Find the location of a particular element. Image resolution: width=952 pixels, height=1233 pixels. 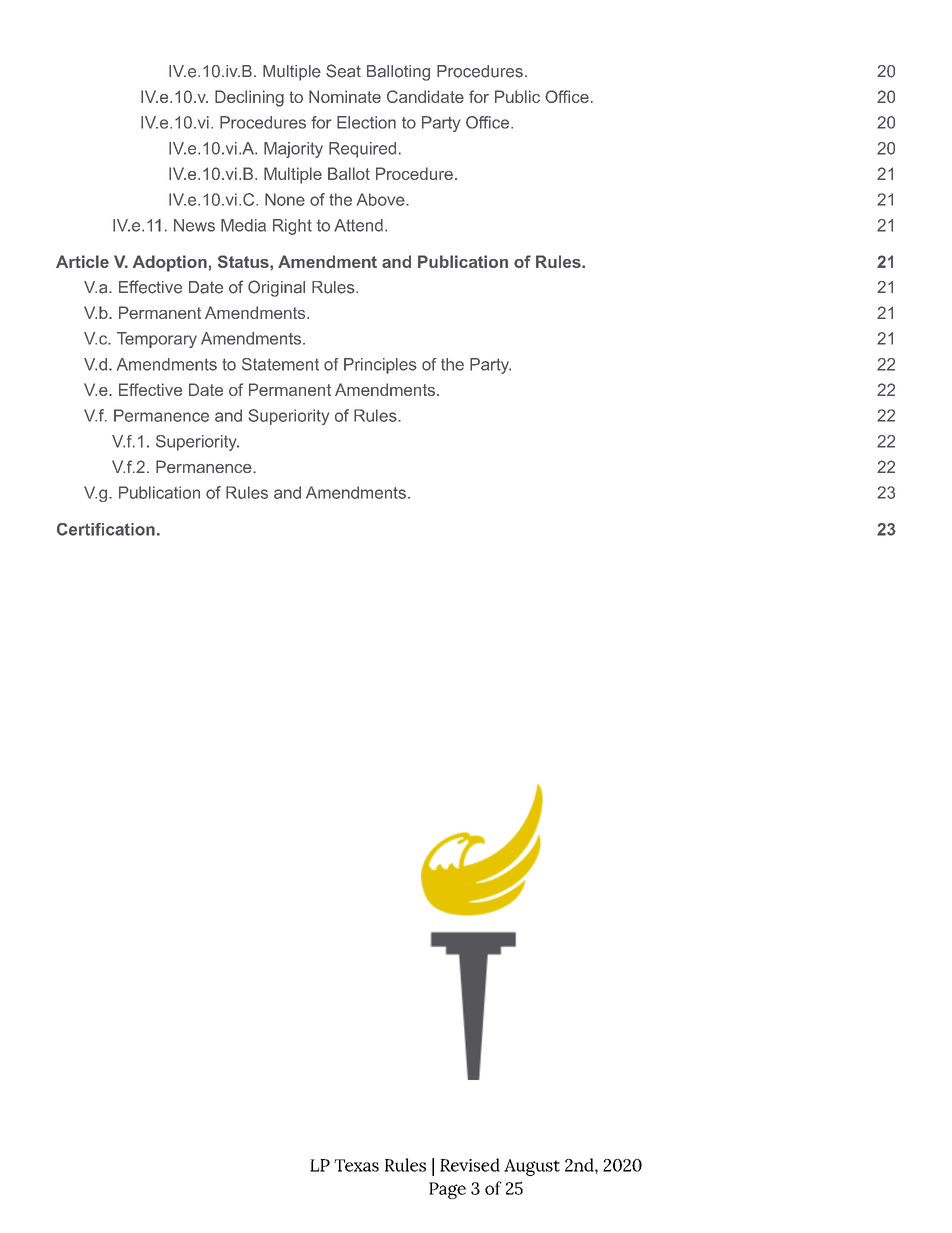

News is located at coordinates (194, 225).
